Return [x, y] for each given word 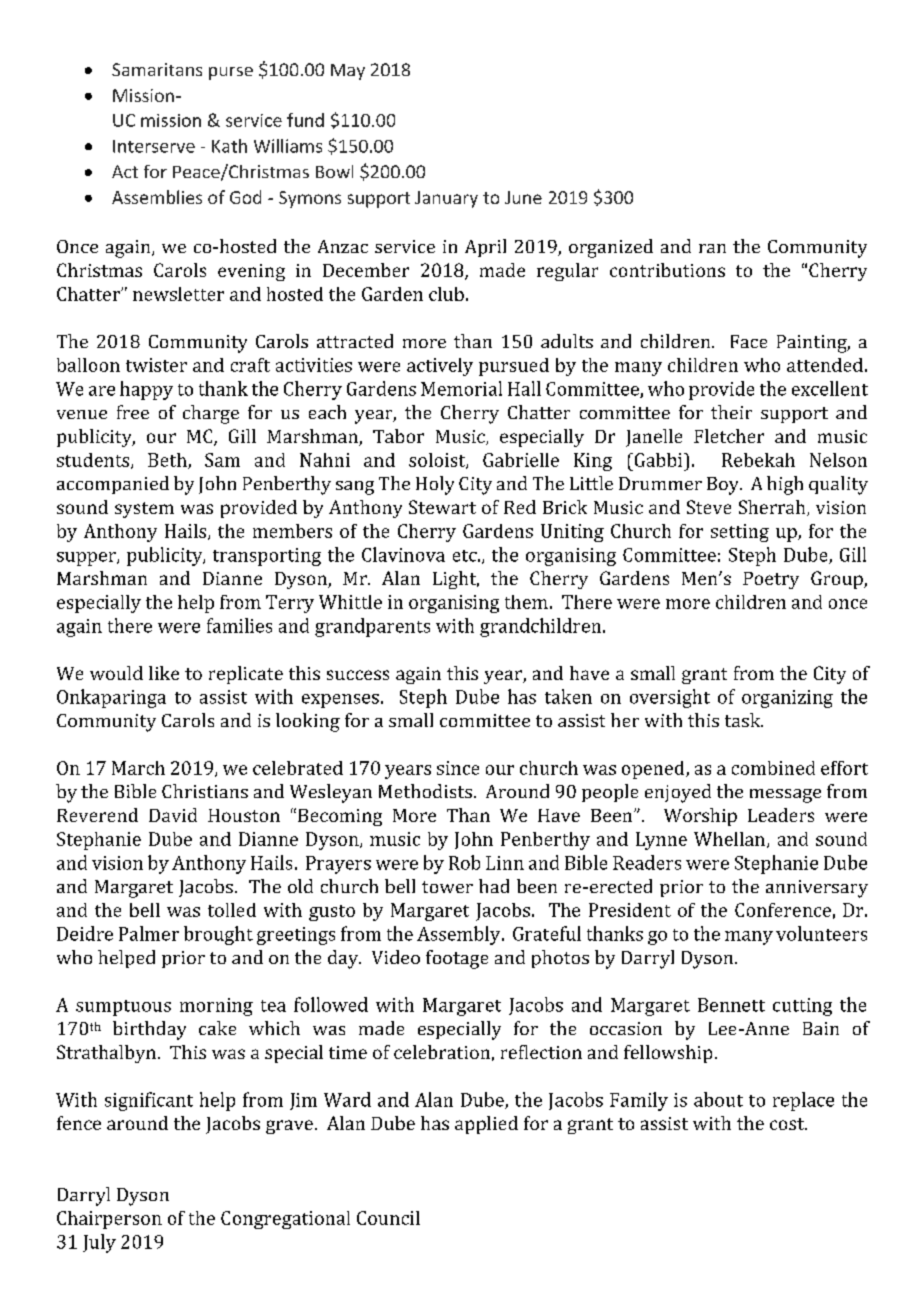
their [731, 412]
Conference [783, 910]
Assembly [460, 935]
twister [156, 365]
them [526, 602]
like [164, 673]
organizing [787, 699]
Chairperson [109, 1220]
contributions [667, 270]
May [348, 72]
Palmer [149, 933]
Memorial [461, 388]
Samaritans [157, 69]
